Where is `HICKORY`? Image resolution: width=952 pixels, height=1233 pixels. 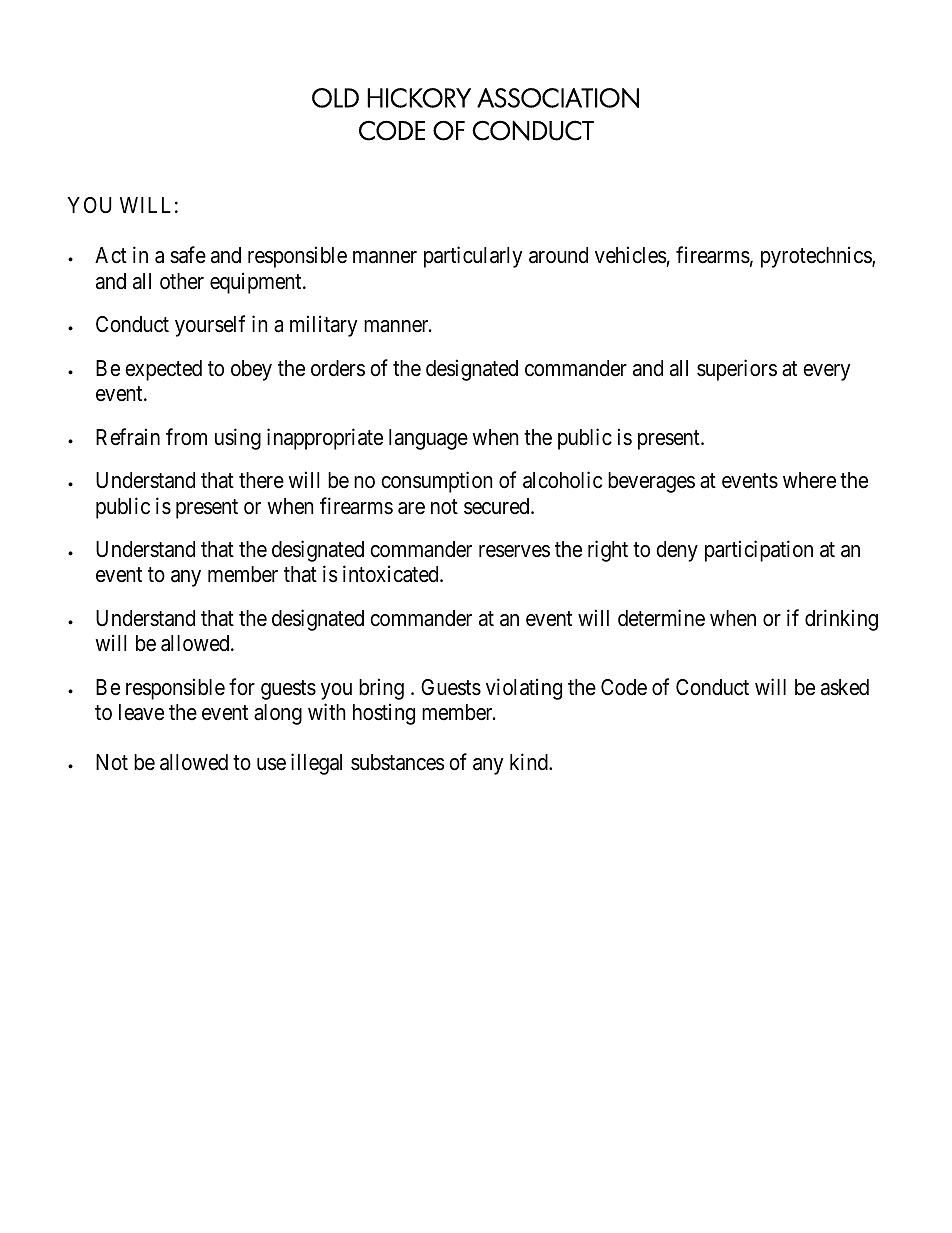 HICKORY is located at coordinates (419, 98).
